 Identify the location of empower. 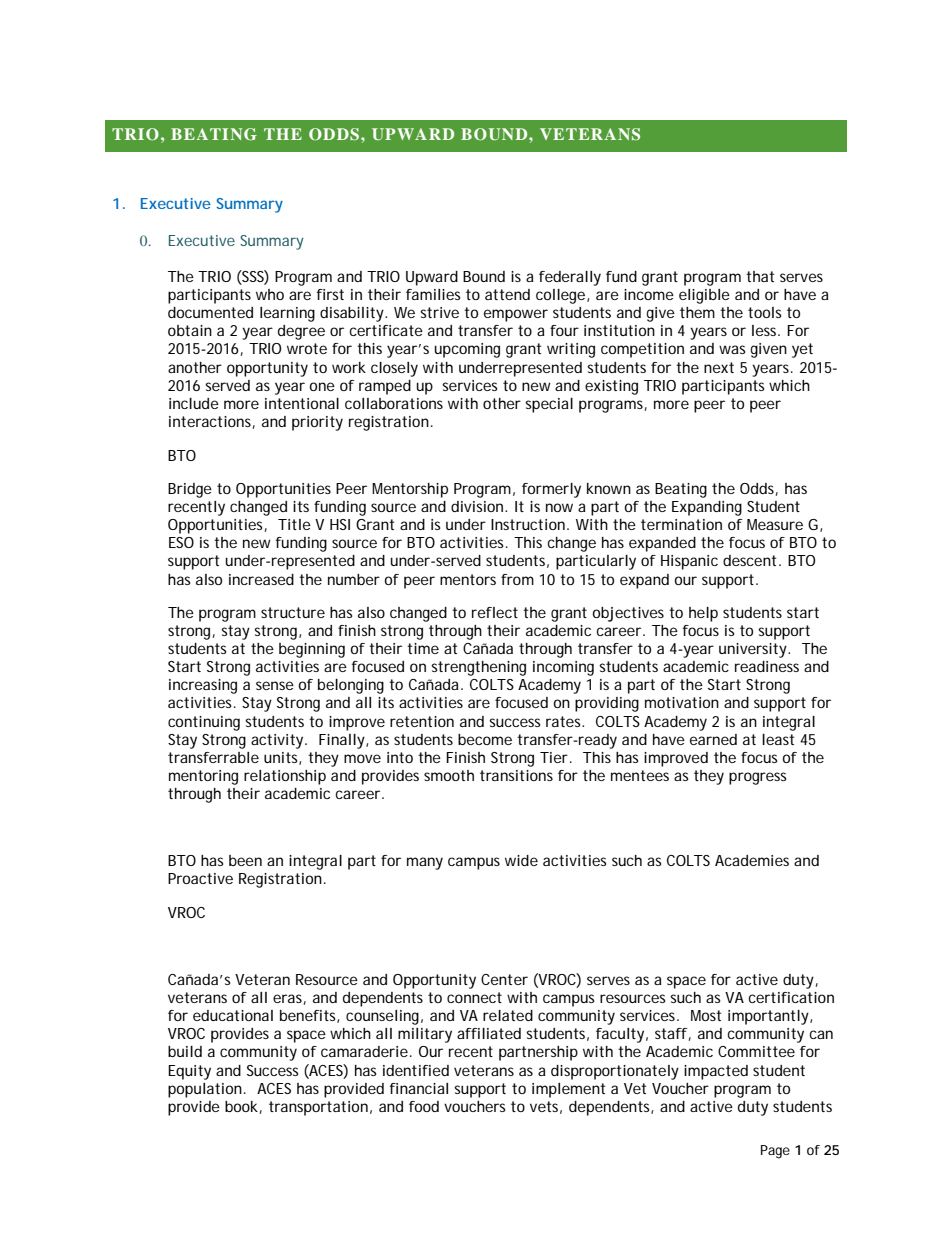
(516, 315).
